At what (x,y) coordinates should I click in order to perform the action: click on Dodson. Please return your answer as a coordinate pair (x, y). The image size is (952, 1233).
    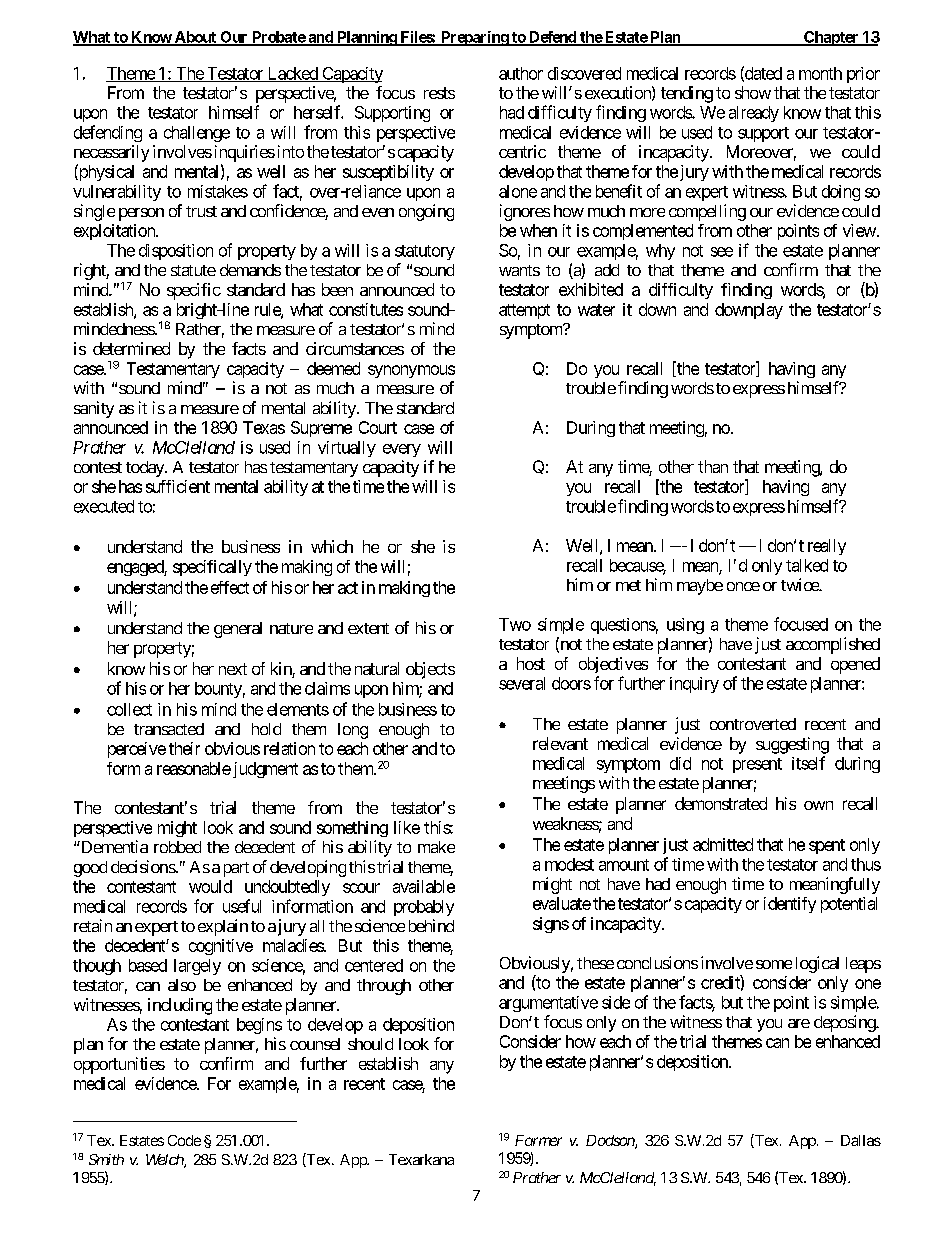
    Looking at the image, I should click on (611, 1142).
